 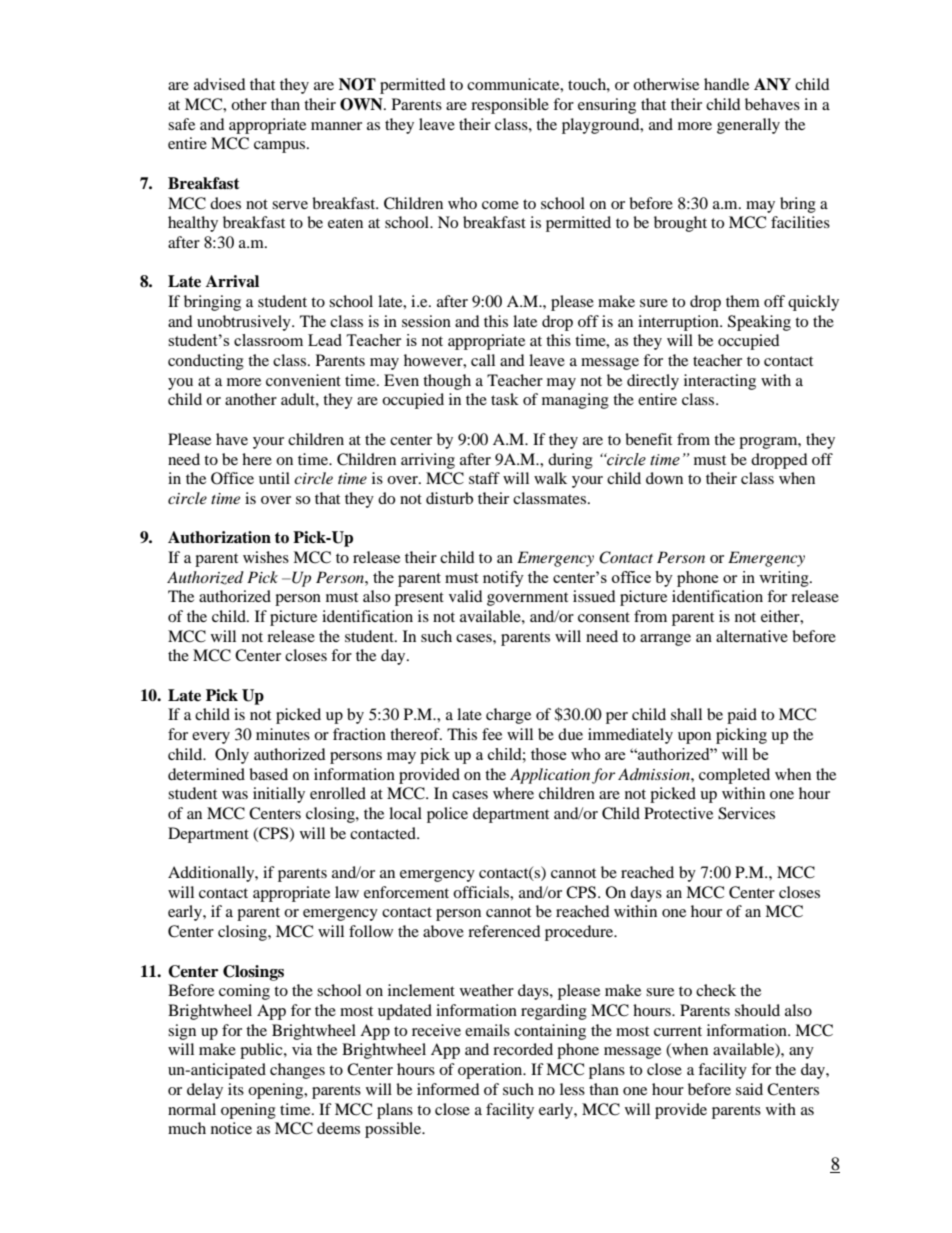 What do you see at coordinates (266, 557) in the screenshot?
I see `wishes` at bounding box center [266, 557].
